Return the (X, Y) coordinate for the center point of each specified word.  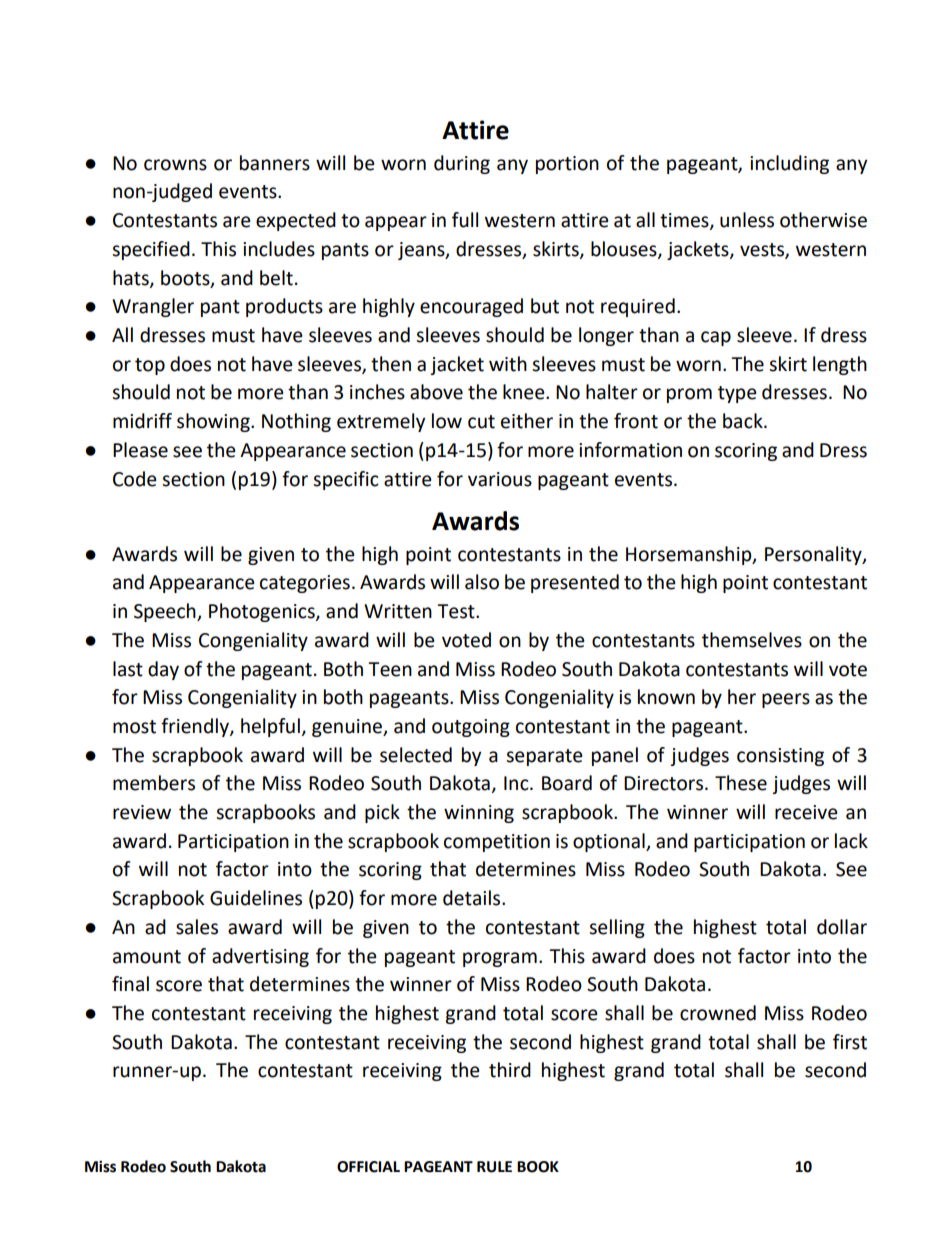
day (163, 670)
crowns (175, 165)
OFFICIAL (368, 1167)
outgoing (471, 728)
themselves (752, 640)
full (465, 220)
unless (747, 220)
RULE (494, 1167)
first (850, 1042)
